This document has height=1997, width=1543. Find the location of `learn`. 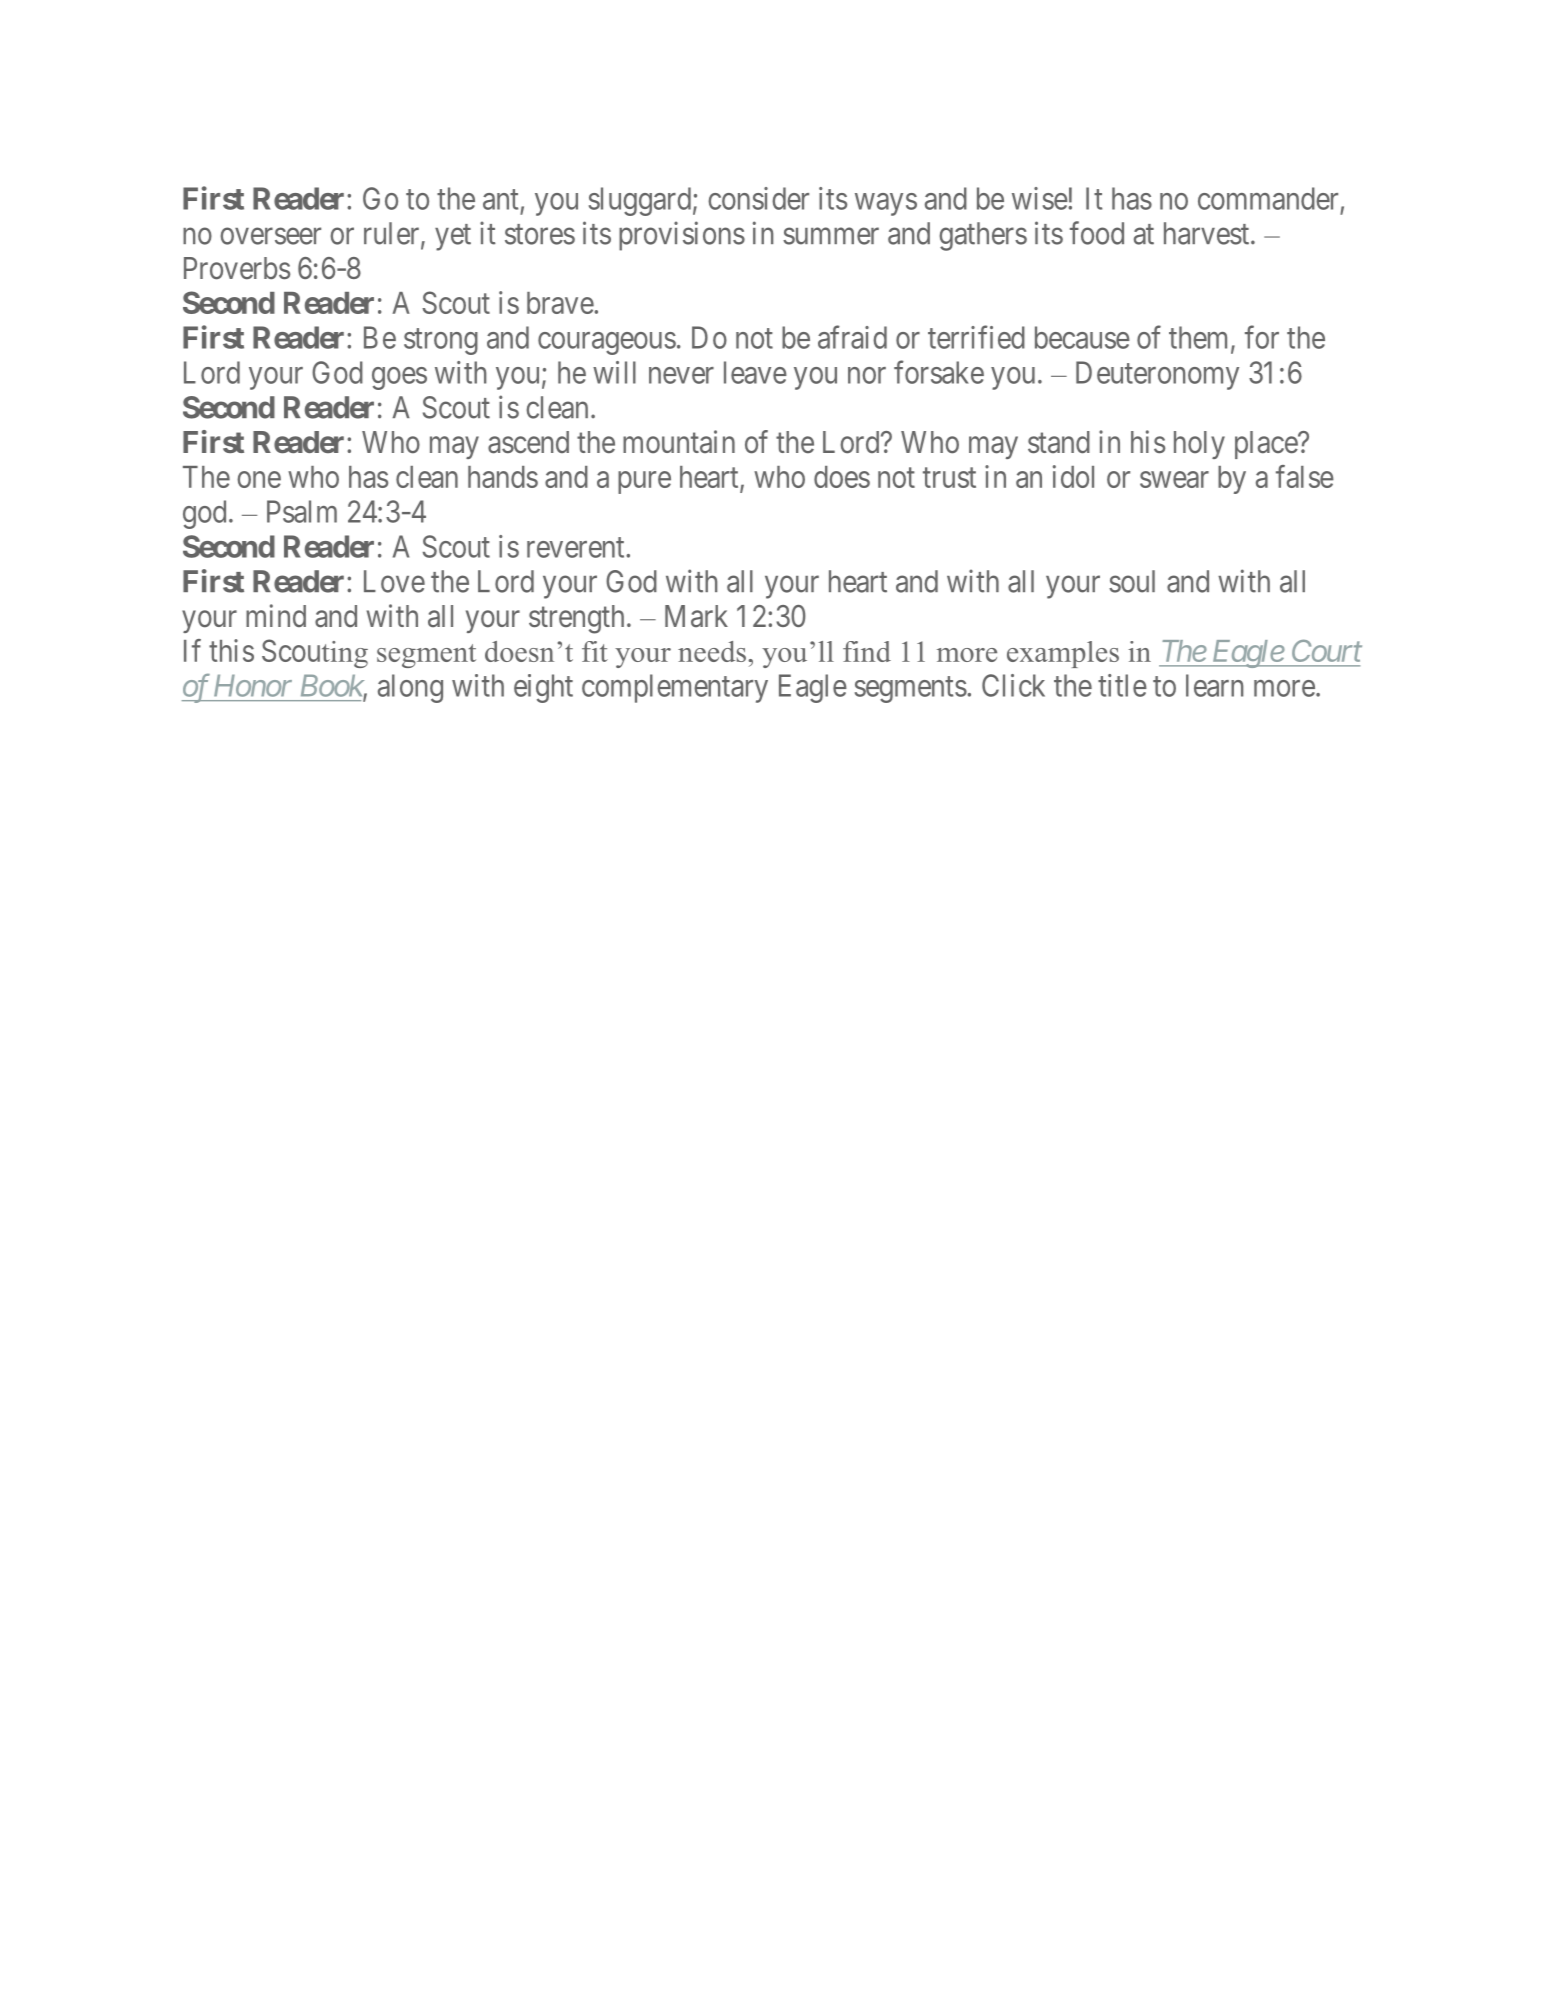

learn is located at coordinates (1214, 685).
